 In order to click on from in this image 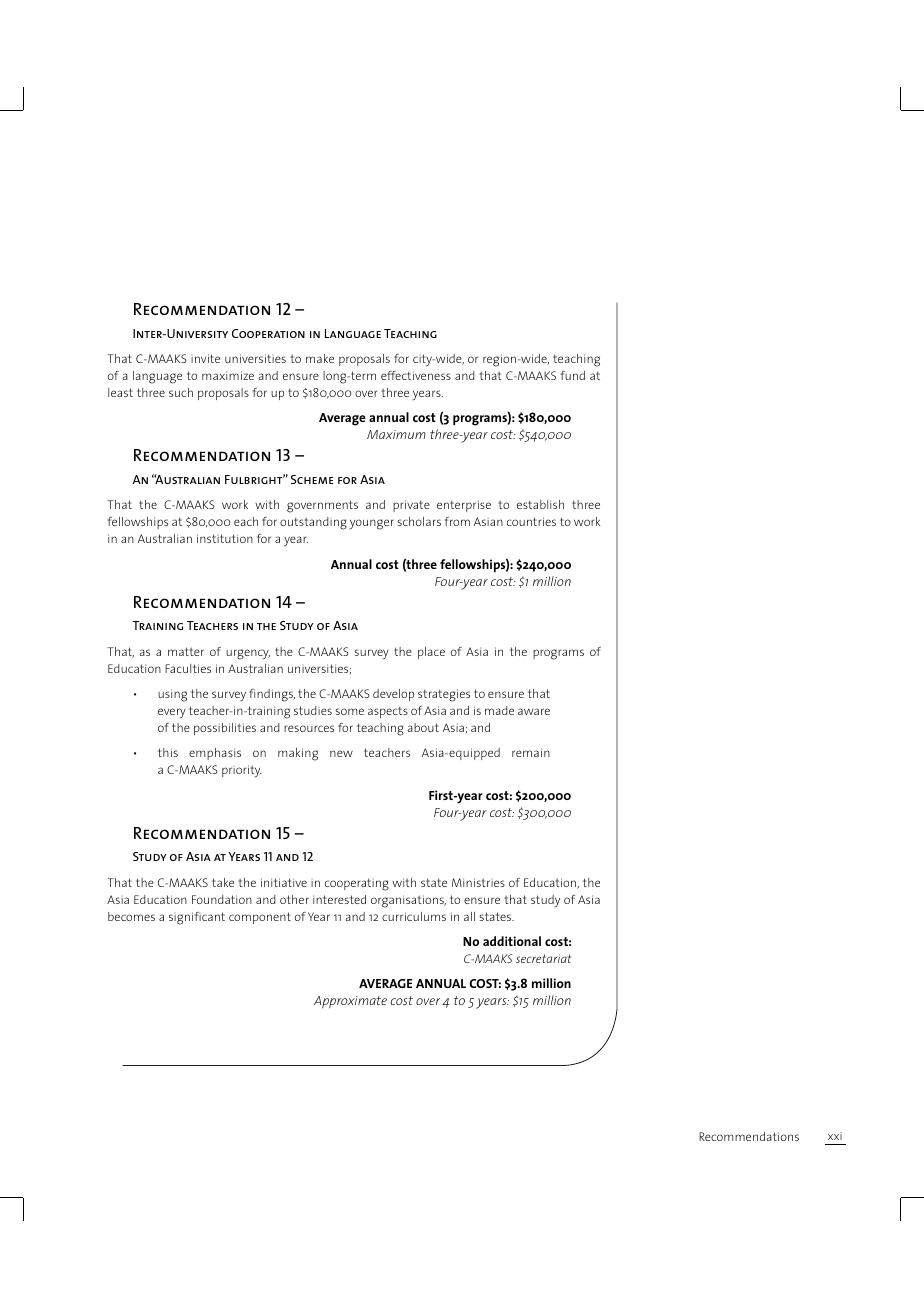, I will do `click(457, 521)`.
